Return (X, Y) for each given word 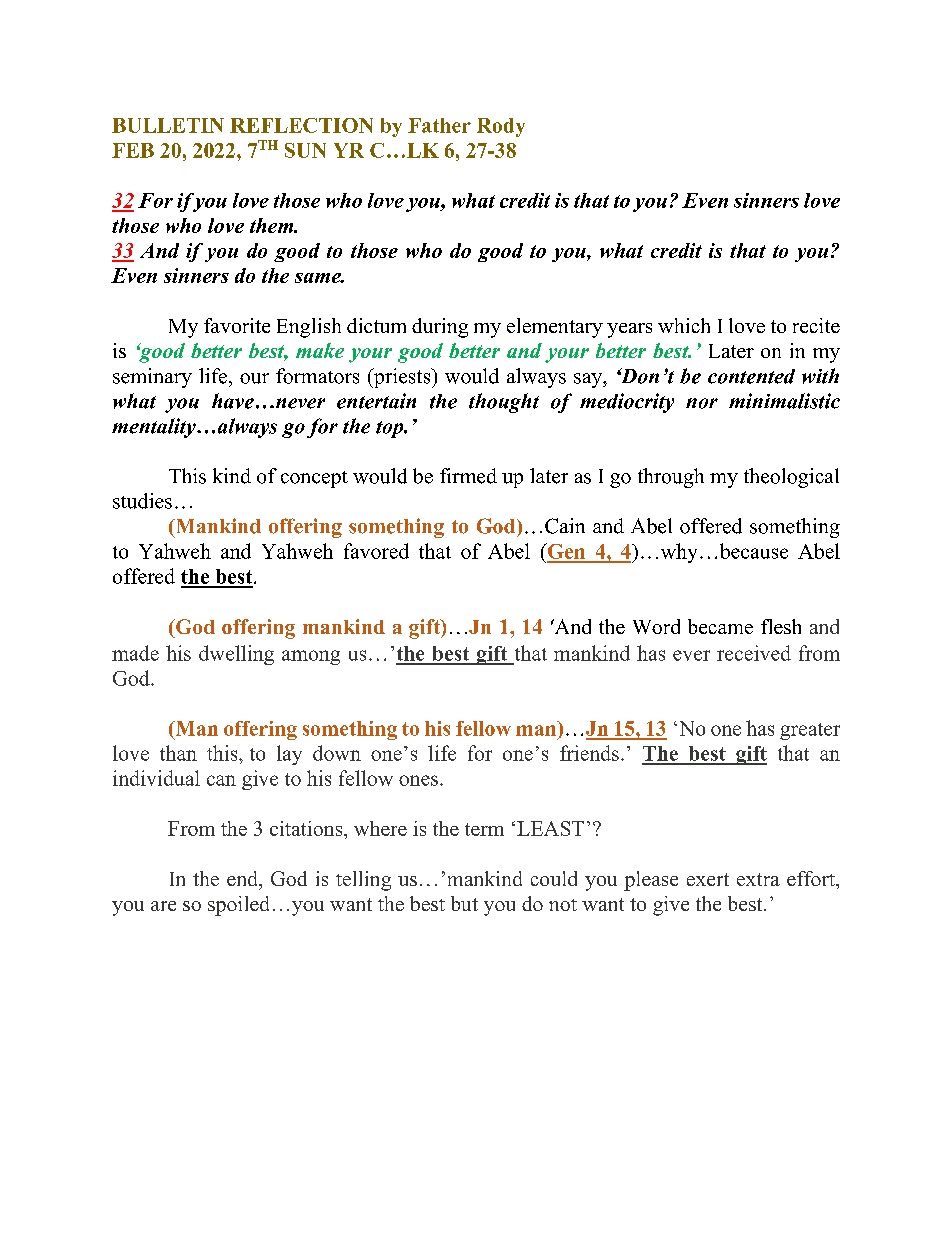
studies (142, 501)
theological (791, 478)
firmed (468, 476)
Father (439, 125)
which (684, 325)
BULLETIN (168, 125)
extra (758, 879)
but (464, 903)
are (163, 906)
